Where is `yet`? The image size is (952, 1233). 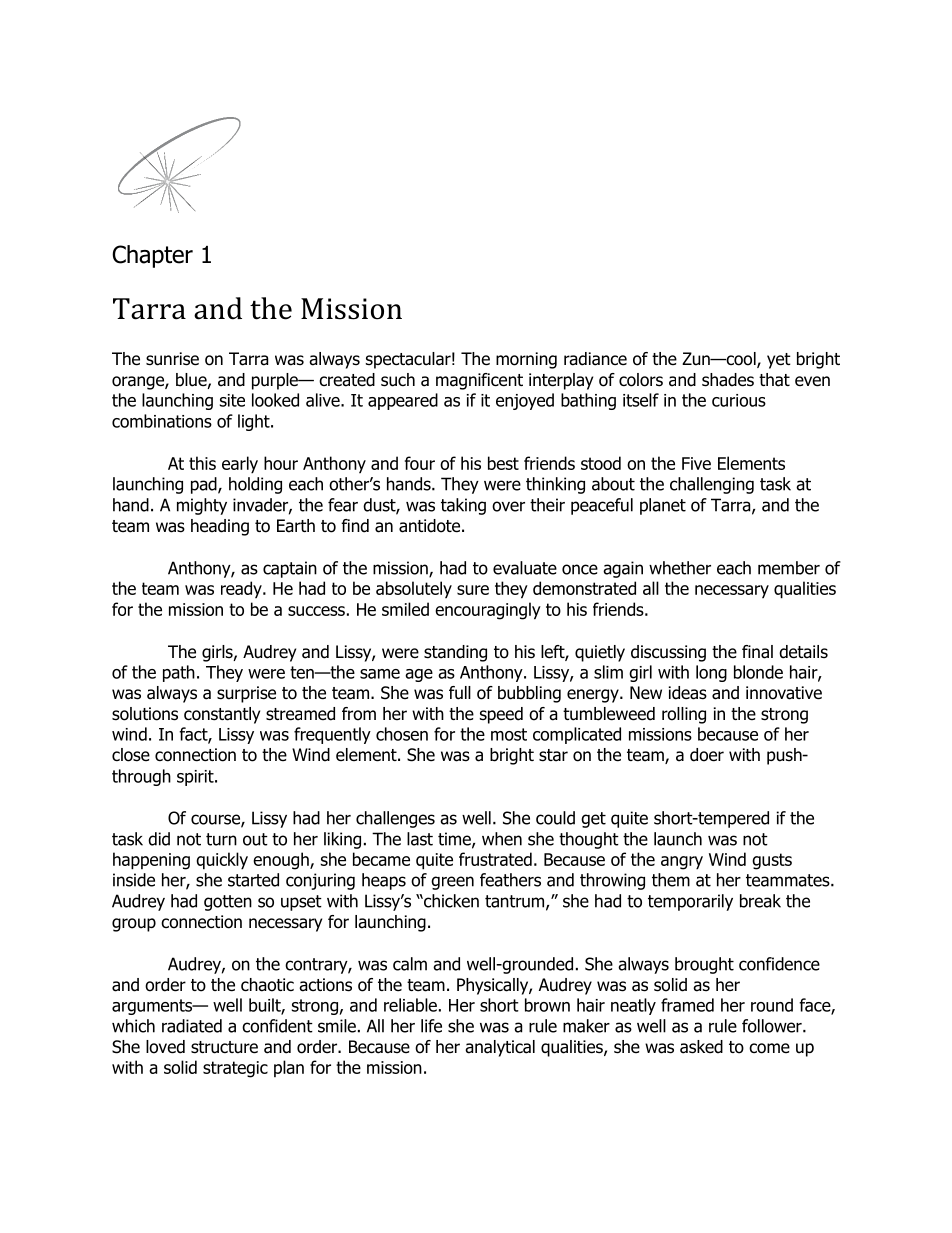
yet is located at coordinates (779, 361).
